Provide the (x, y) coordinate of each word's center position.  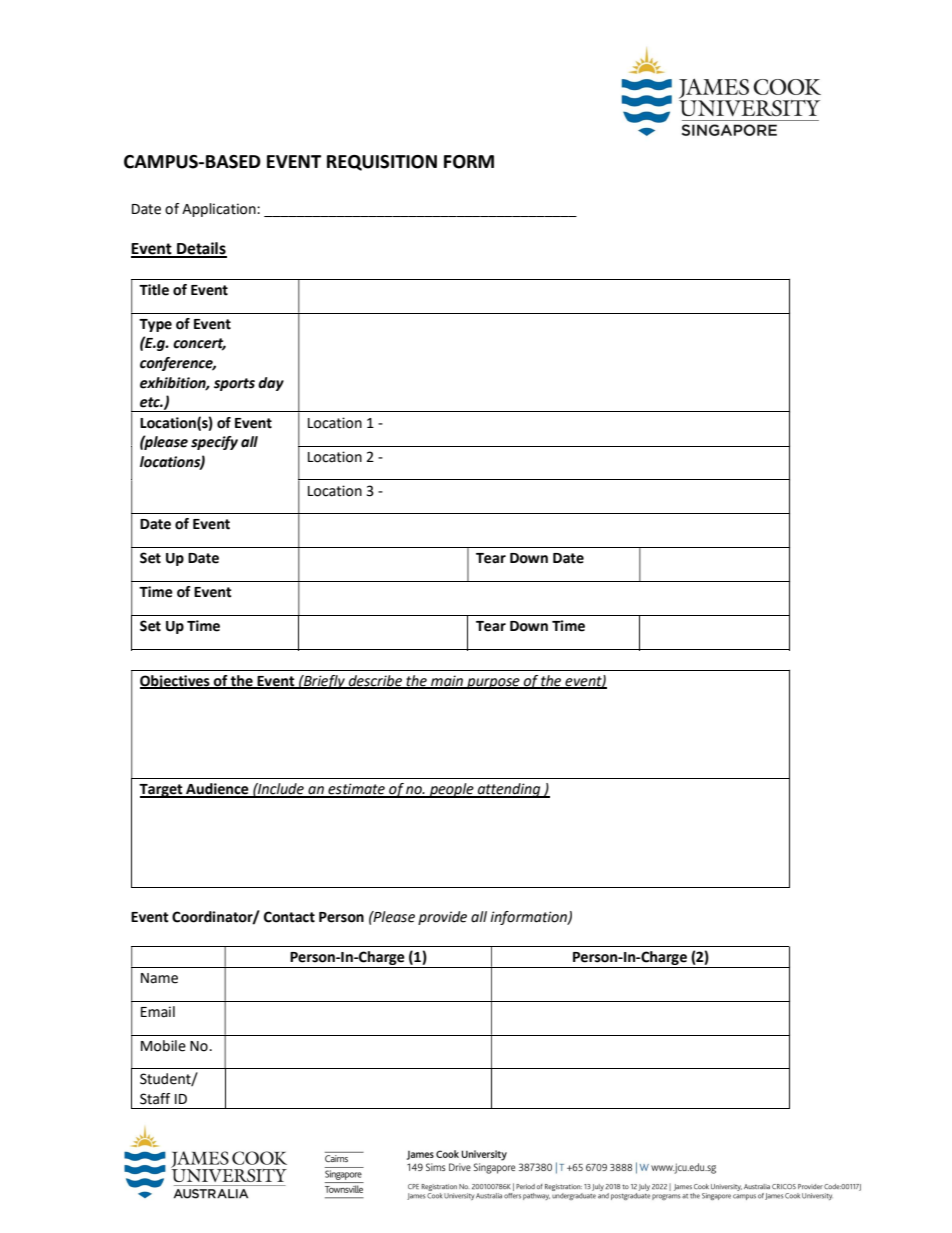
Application (220, 210)
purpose (493, 683)
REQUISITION (382, 163)
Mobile (163, 1046)
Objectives (176, 682)
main (447, 681)
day (271, 384)
